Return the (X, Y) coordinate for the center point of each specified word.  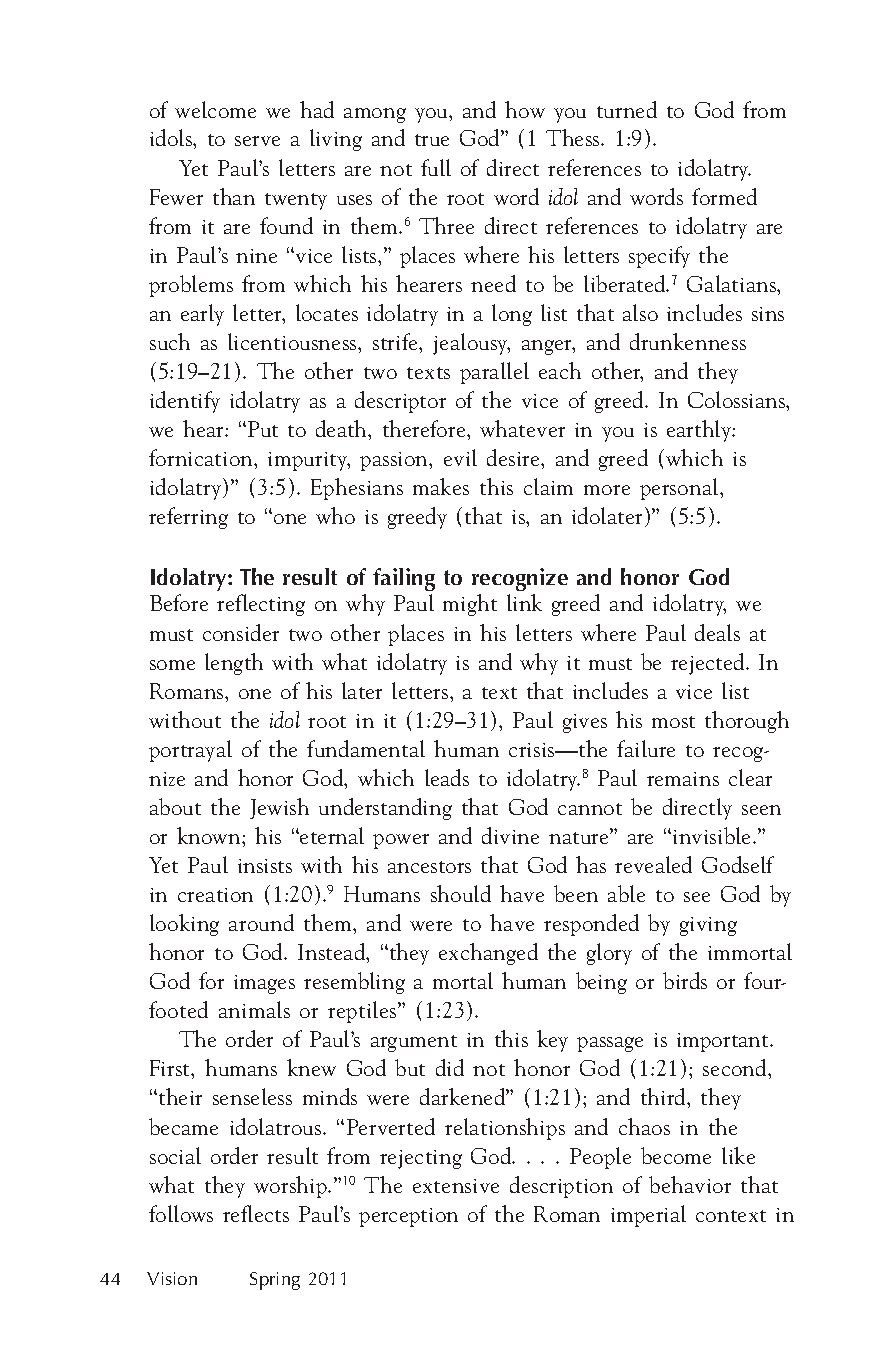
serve (257, 141)
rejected (709, 664)
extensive (456, 1186)
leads (447, 777)
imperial (648, 1216)
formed (724, 196)
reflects (256, 1213)
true (432, 140)
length (234, 664)
